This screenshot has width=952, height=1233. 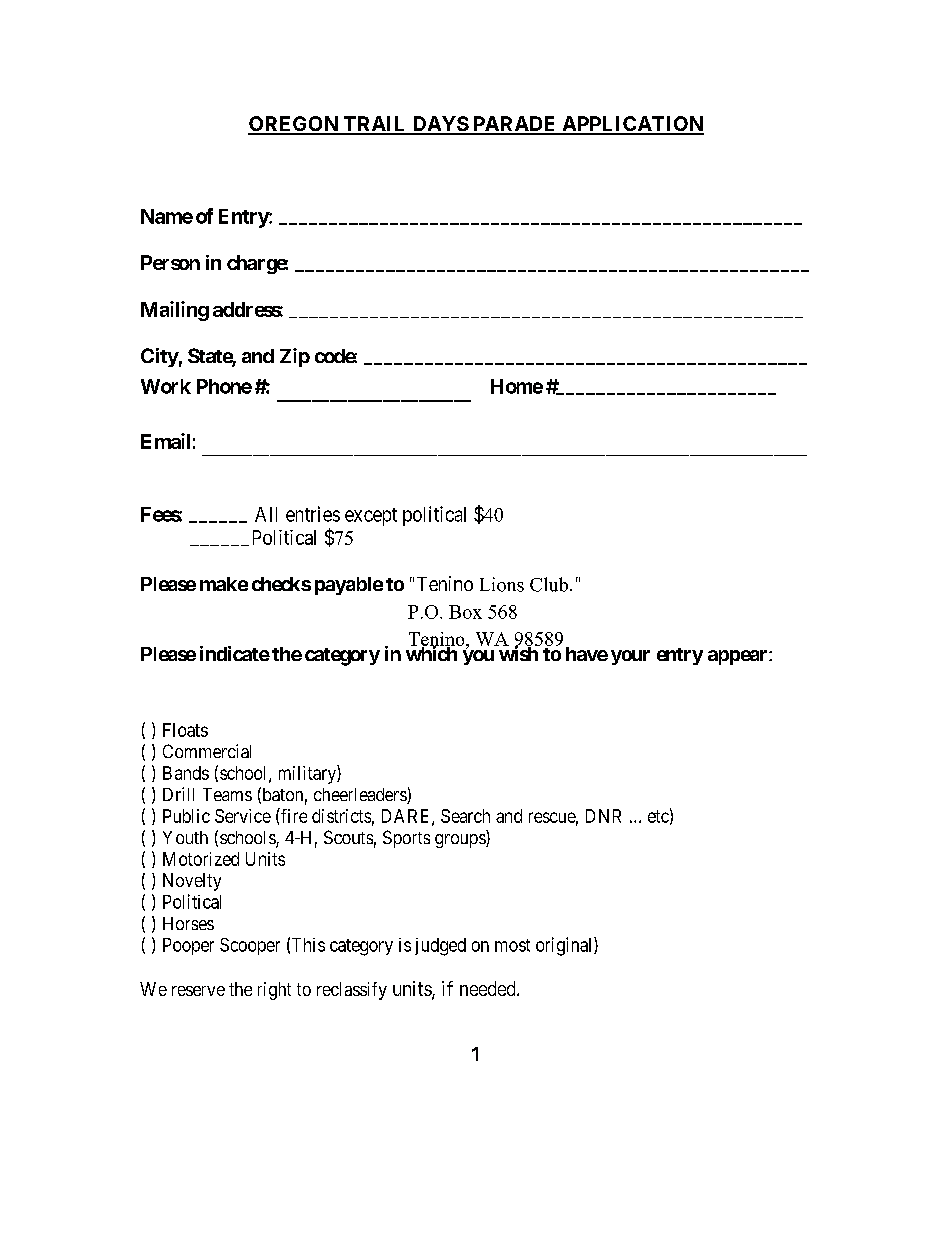 I want to click on Scooper, so click(x=250, y=946).
